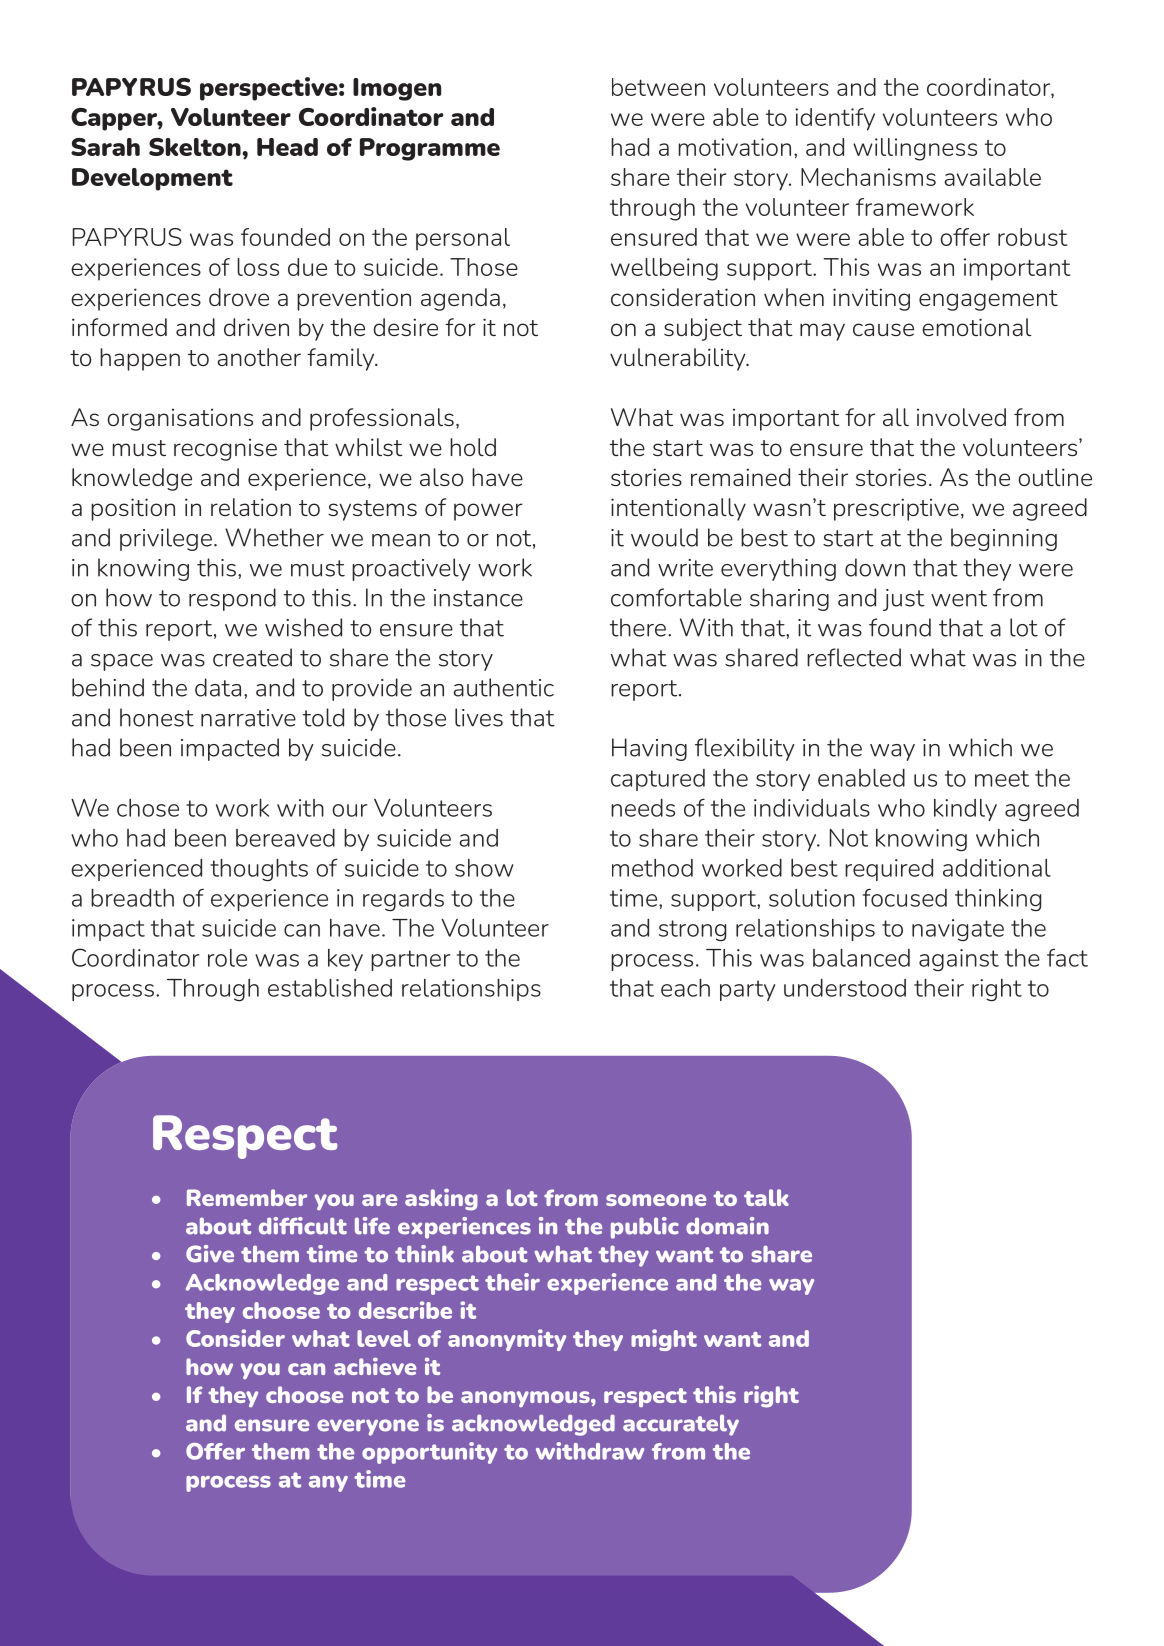  I want to click on someone, so click(656, 1200).
